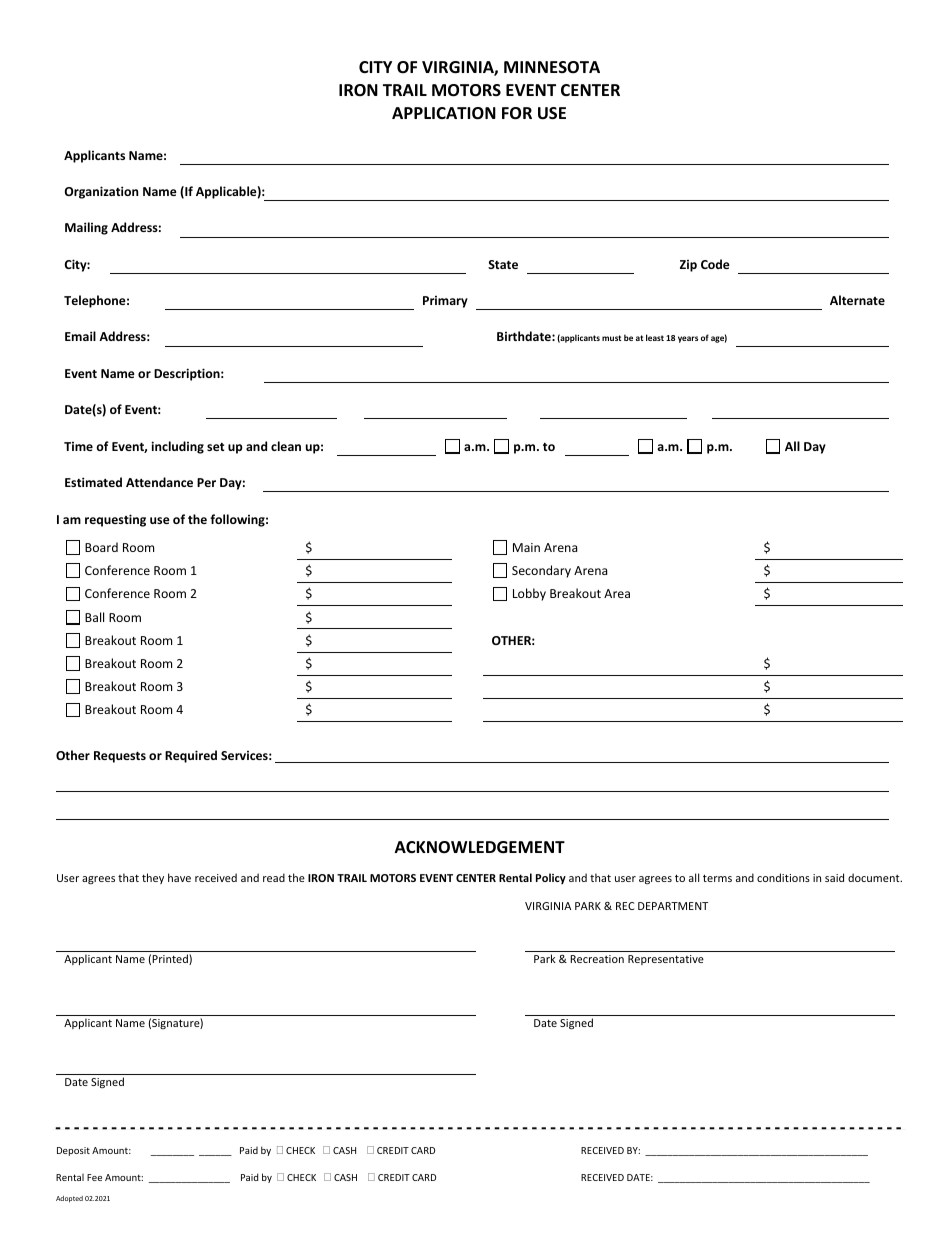 The width and height of the page is (952, 1233). Describe the element at coordinates (857, 300) in the page. I see `Alternate` at that location.
